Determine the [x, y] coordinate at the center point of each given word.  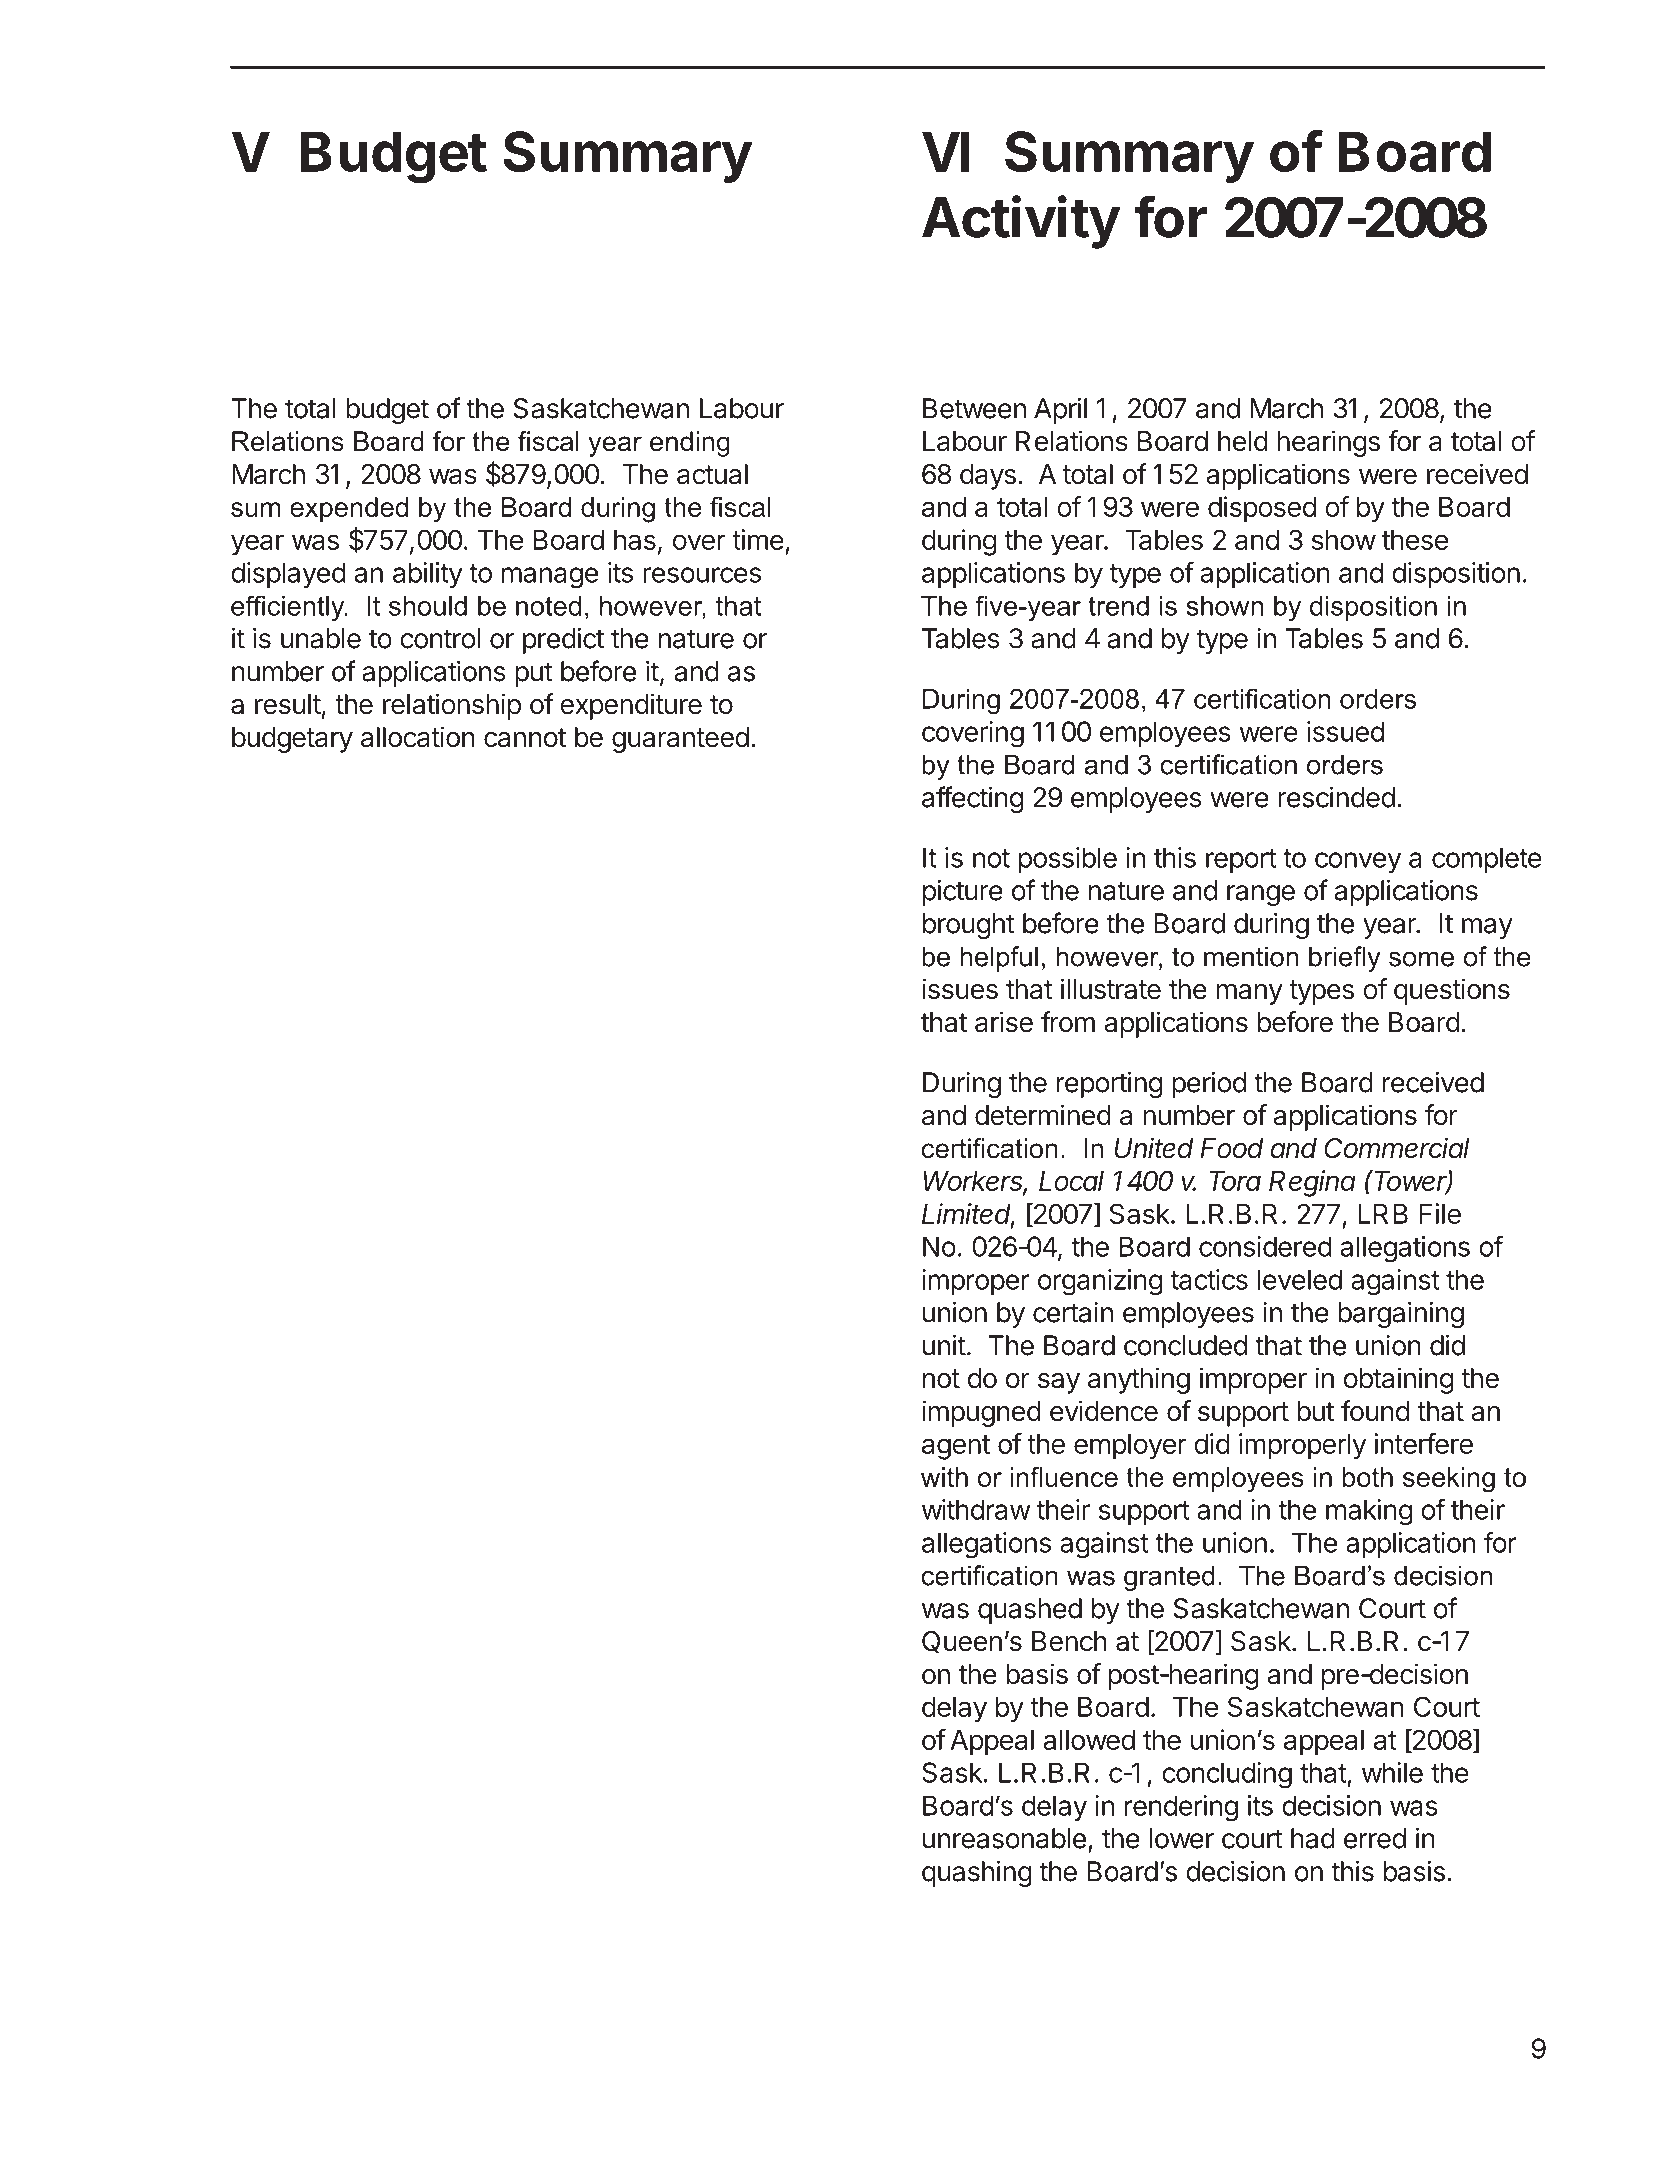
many [1250, 994]
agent [956, 1447]
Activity [1021, 222]
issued [1345, 731]
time [758, 539]
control [440, 638]
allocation [418, 737]
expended [349, 509]
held [1243, 441]
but [1315, 1411]
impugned [981, 1413]
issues [960, 989]
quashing [977, 1873]
